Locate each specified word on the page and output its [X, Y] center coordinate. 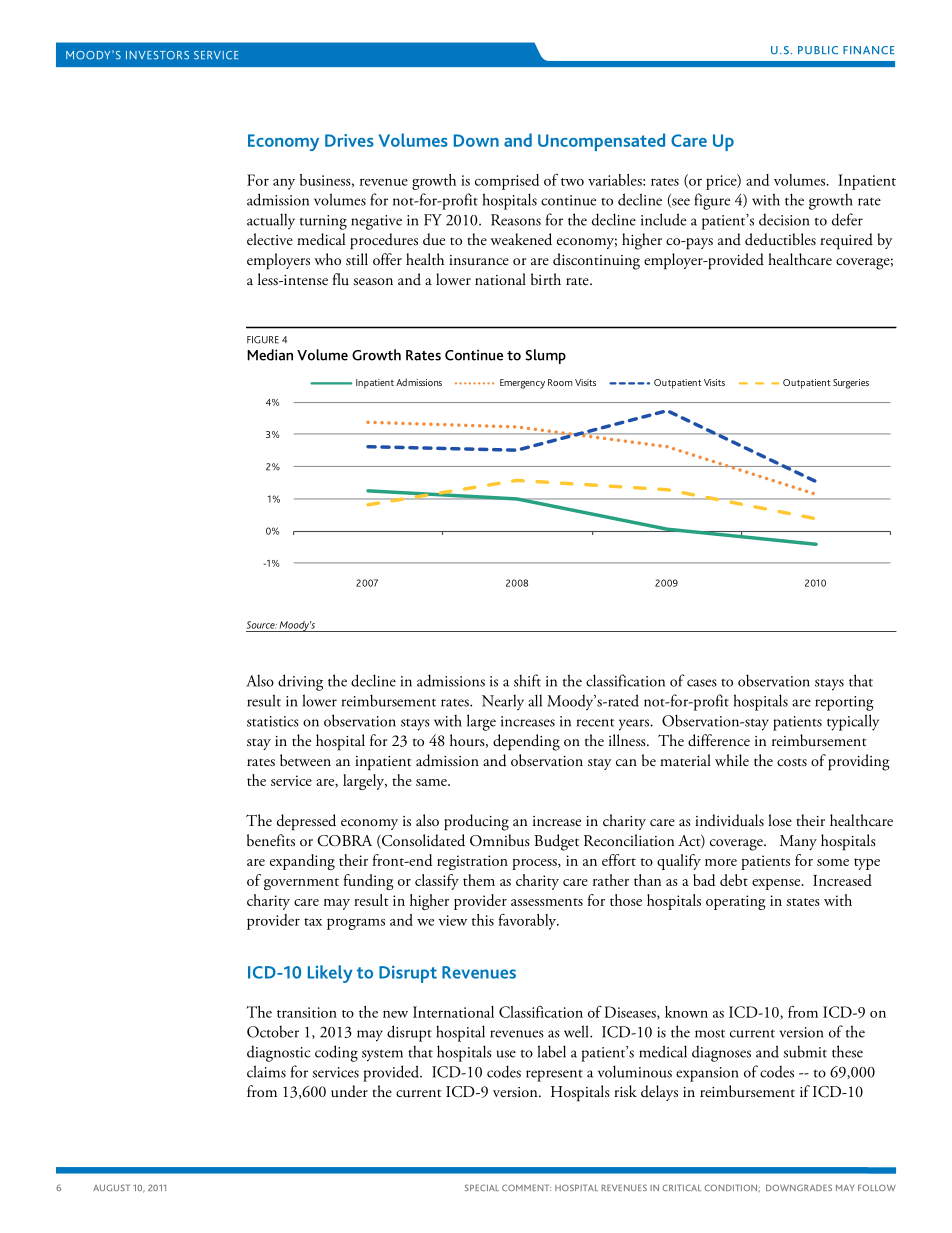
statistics [273, 721]
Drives [349, 140]
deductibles [780, 239]
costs [792, 762]
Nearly [503, 702]
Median [270, 355]
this [483, 920]
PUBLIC [818, 50]
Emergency [522, 384]
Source [262, 625]
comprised [507, 182]
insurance [479, 260]
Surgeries [851, 384]
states [803, 902]
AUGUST [111, 1187]
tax [313, 922]
